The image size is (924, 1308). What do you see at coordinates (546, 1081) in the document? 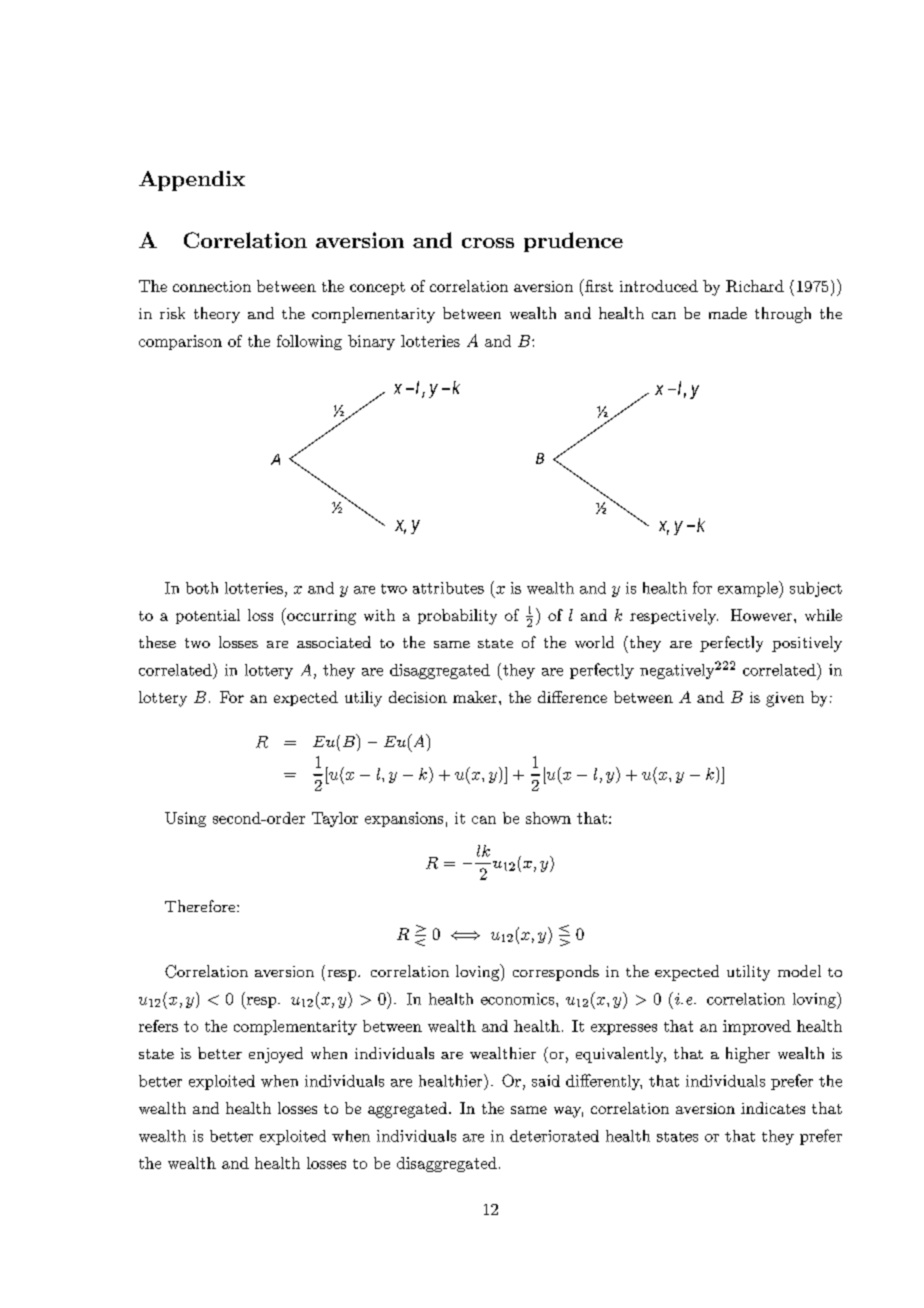
I see `said` at bounding box center [546, 1081].
